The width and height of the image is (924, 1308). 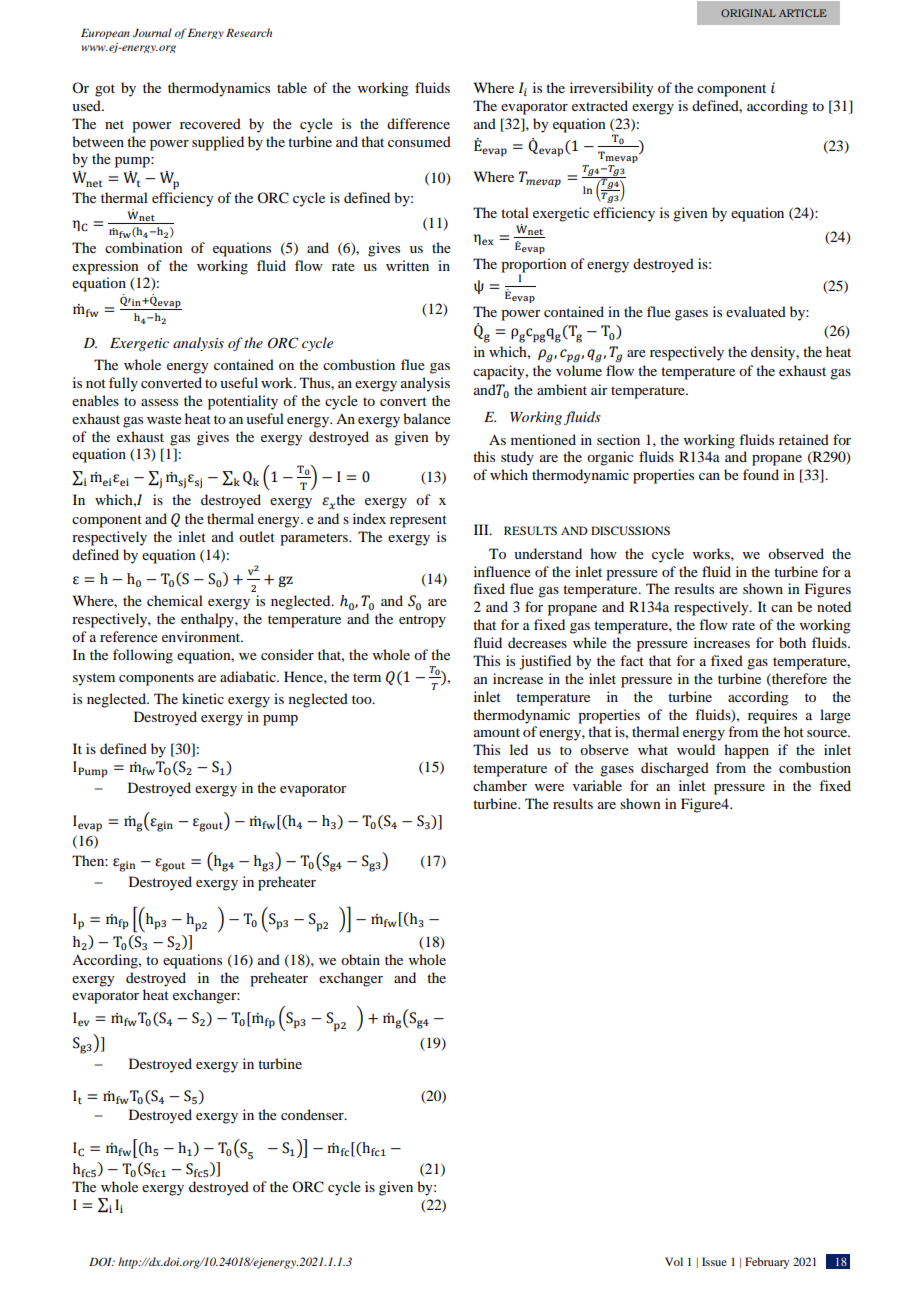 I want to click on condenser, so click(x=313, y=1114).
